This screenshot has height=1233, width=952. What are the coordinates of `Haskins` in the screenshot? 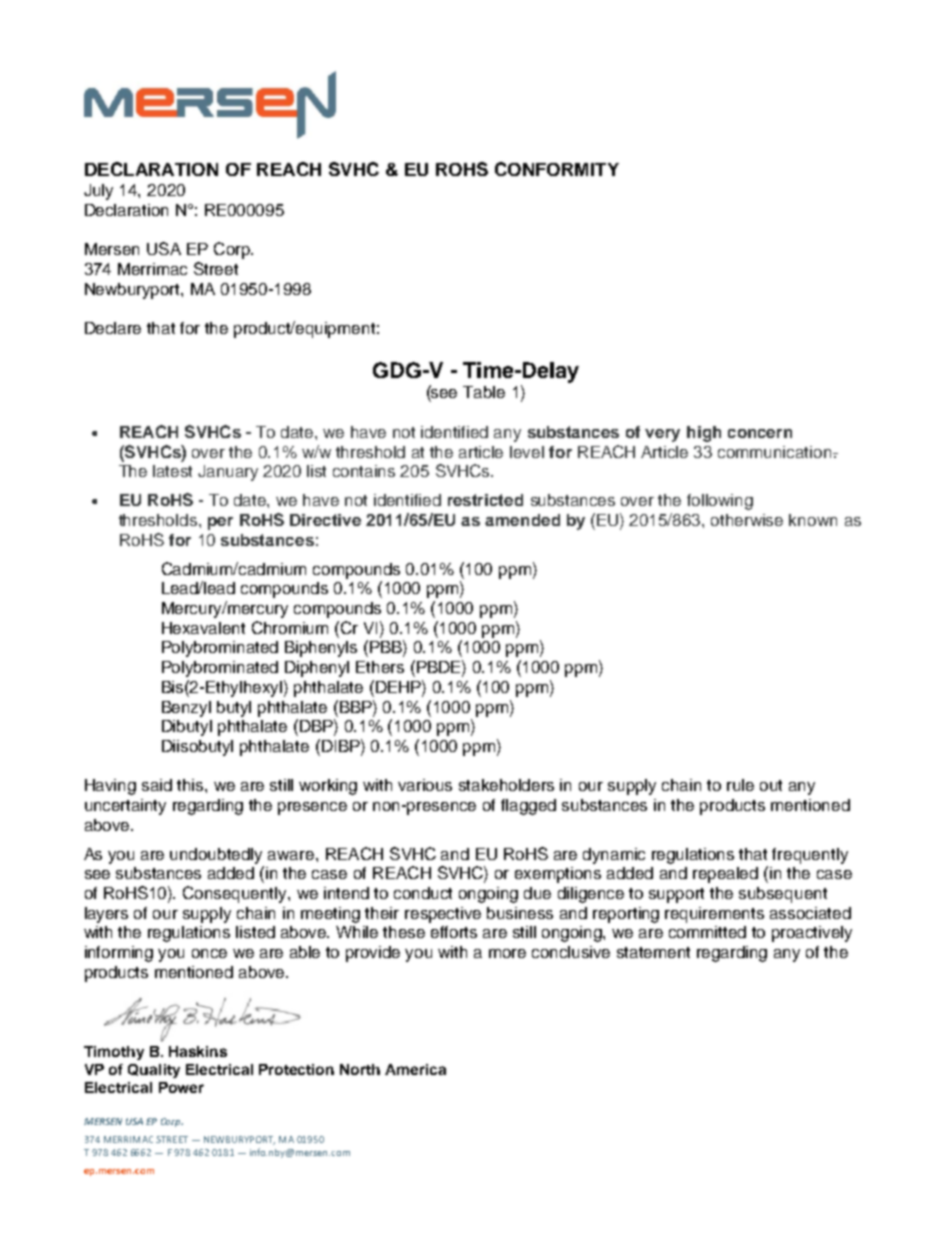 It's located at (198, 1051).
